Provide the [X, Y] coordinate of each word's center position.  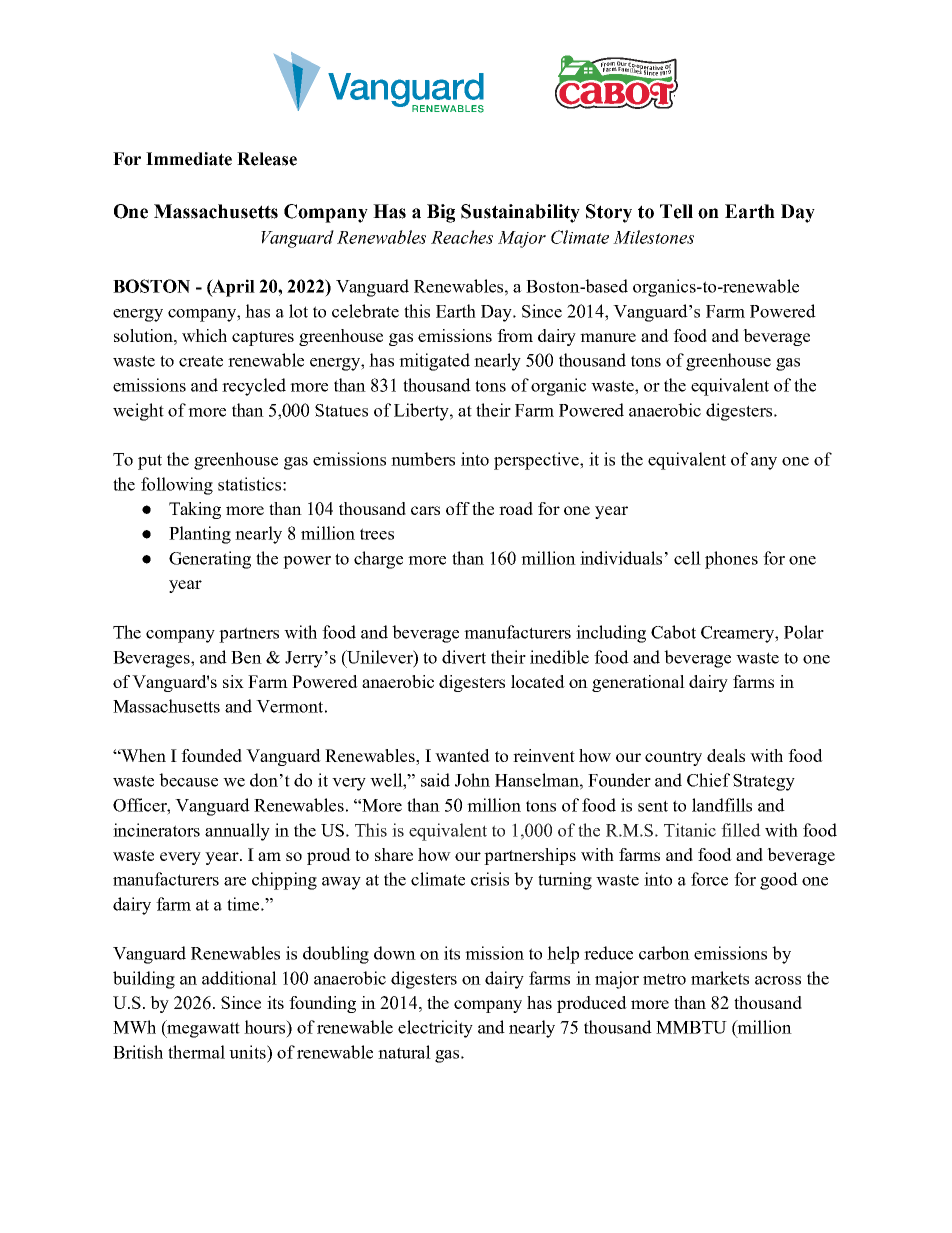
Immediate [189, 159]
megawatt [202, 1029]
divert [464, 657]
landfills [722, 805]
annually [237, 832]
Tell [676, 211]
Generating [210, 560]
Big [441, 213]
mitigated [434, 362]
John [472, 780]
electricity [435, 1029]
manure [608, 337]
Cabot [673, 632]
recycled [254, 387]
